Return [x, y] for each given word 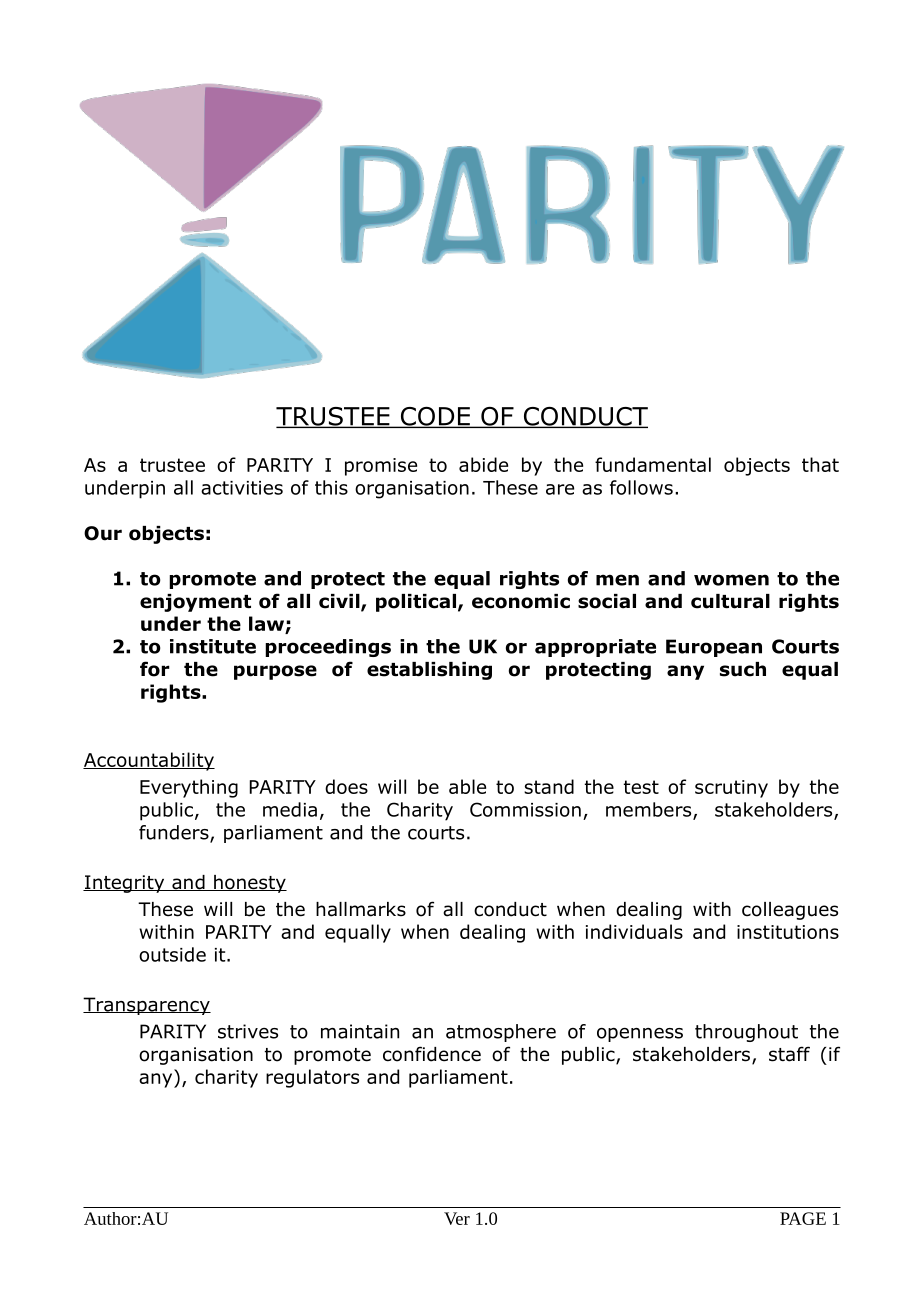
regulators [312, 1078]
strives [248, 1031]
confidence [432, 1054]
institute [213, 646]
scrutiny [731, 789]
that [820, 464]
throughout [746, 1033]
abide [483, 464]
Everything [189, 788]
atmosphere [501, 1033]
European [714, 648]
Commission [525, 809]
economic [521, 601]
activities [242, 488]
